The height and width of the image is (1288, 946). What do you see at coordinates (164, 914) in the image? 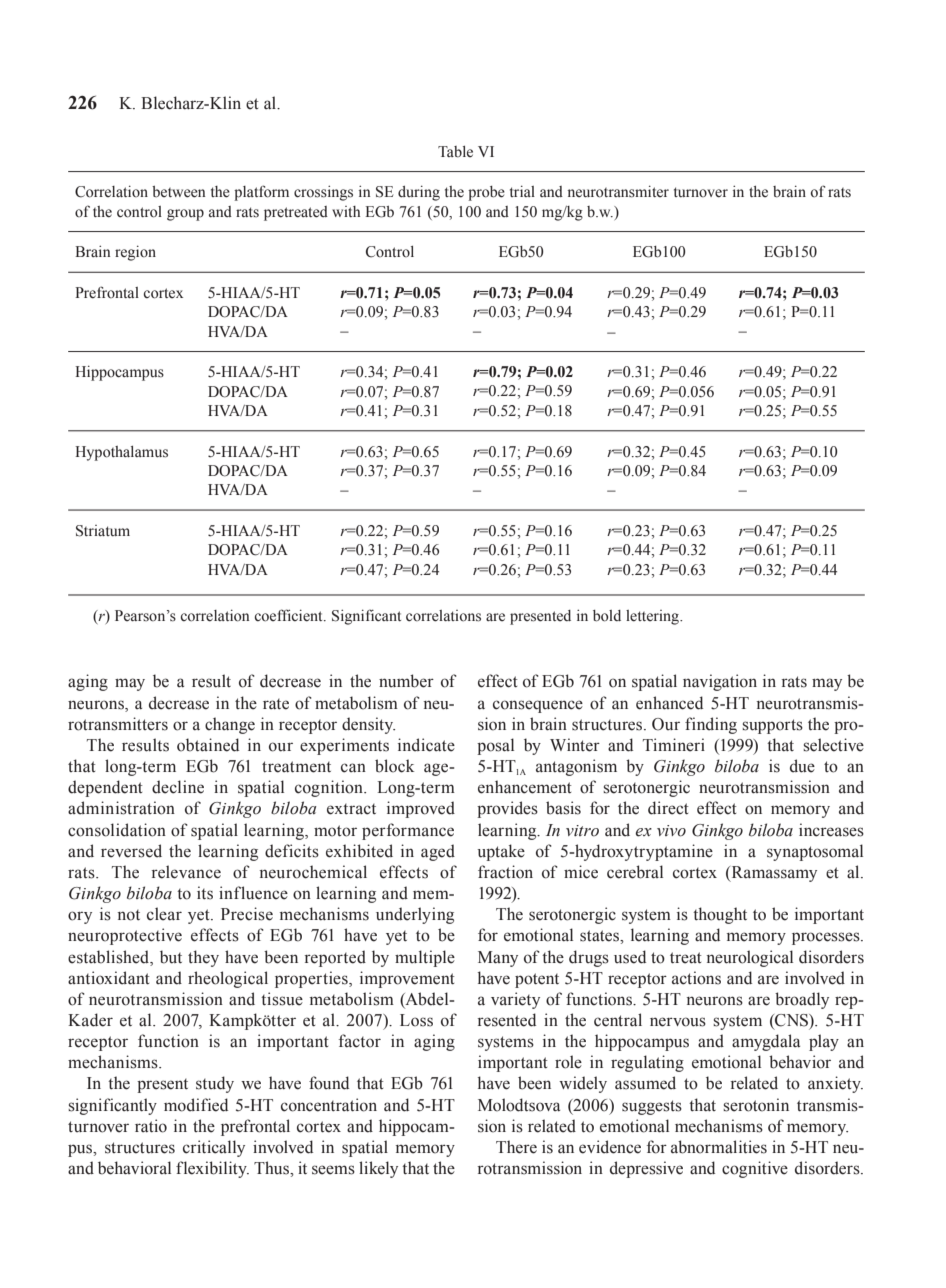
I see `clear` at bounding box center [164, 914].
